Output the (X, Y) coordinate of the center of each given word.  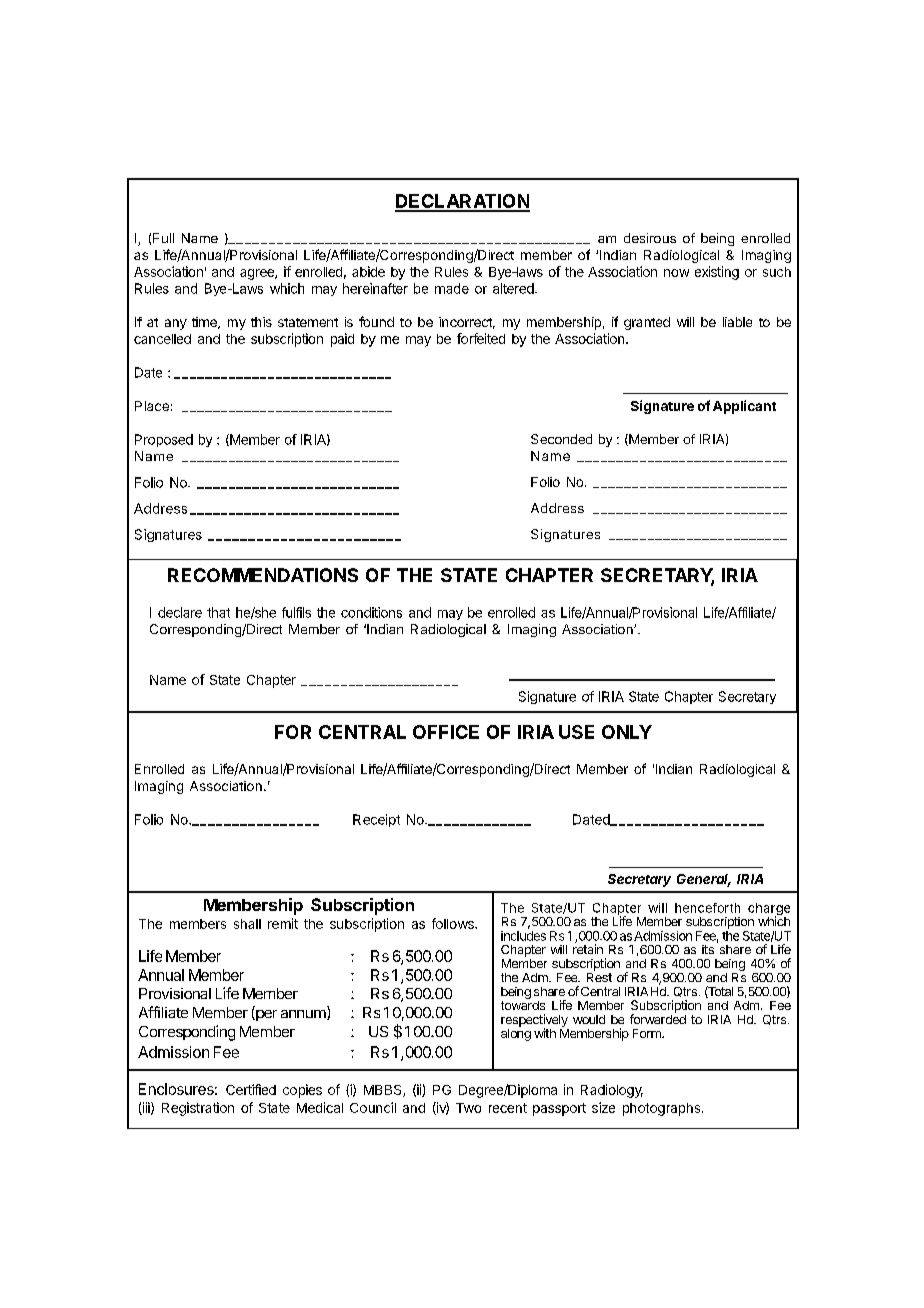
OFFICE (446, 732)
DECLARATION (462, 202)
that (218, 612)
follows (454, 923)
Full (163, 238)
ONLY (627, 732)
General (704, 880)
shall (247, 924)
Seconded (561, 439)
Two (468, 1108)
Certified (251, 1089)
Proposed (164, 440)
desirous (650, 238)
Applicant (744, 407)
